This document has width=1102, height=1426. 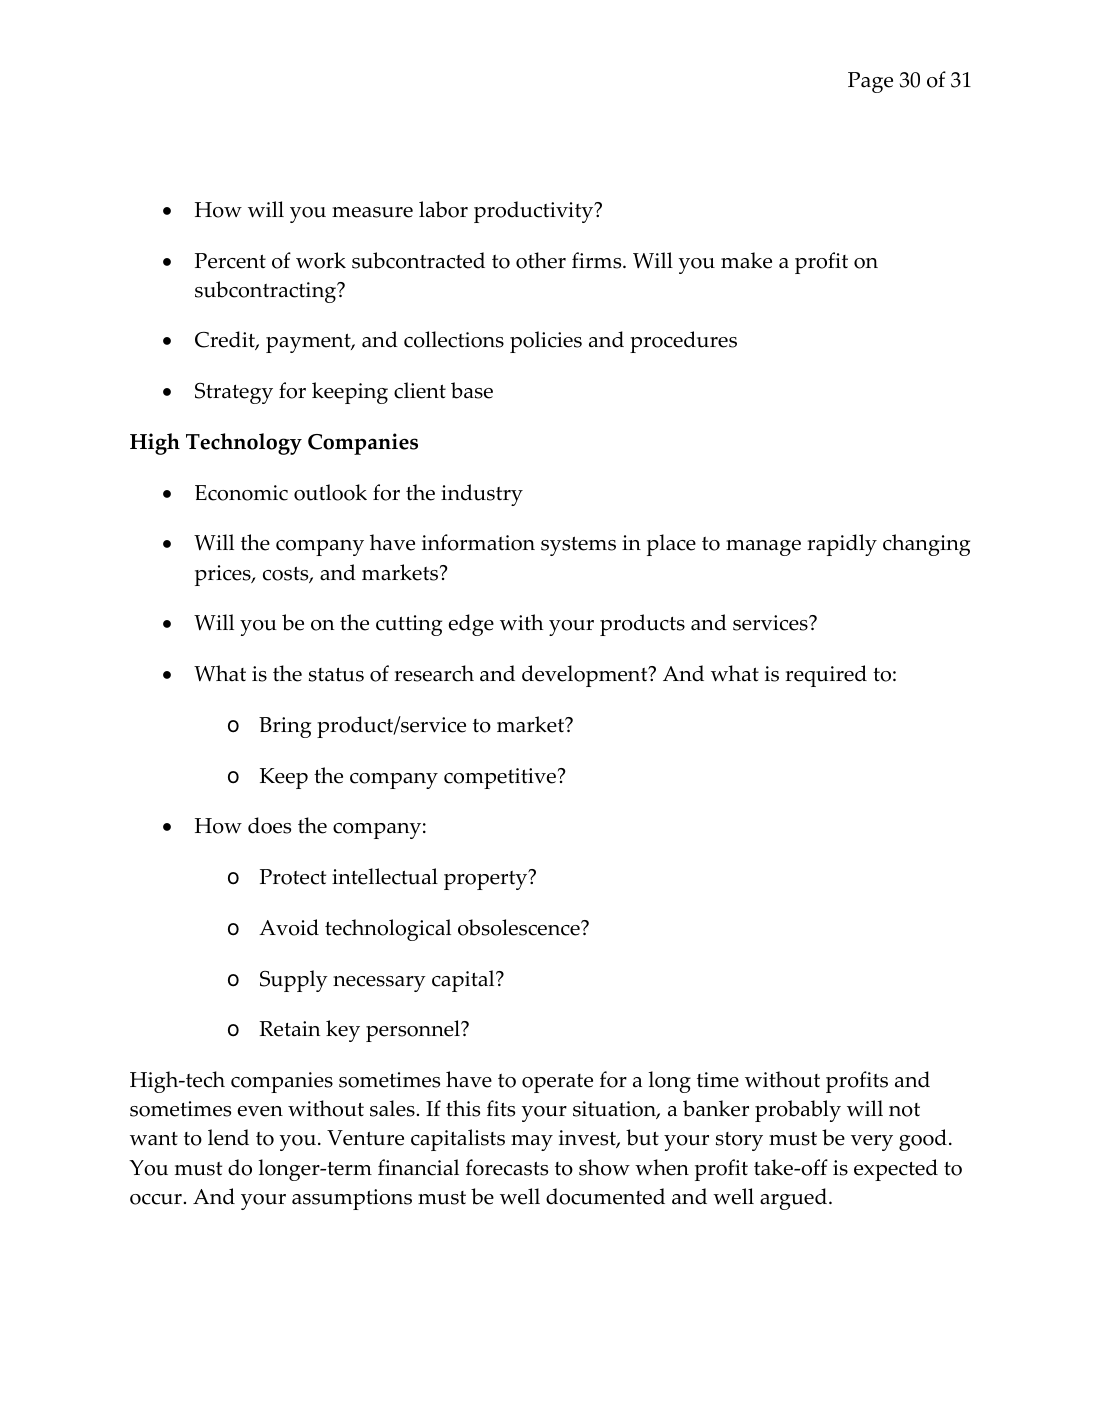 What do you see at coordinates (336, 675) in the document?
I see `status` at bounding box center [336, 675].
